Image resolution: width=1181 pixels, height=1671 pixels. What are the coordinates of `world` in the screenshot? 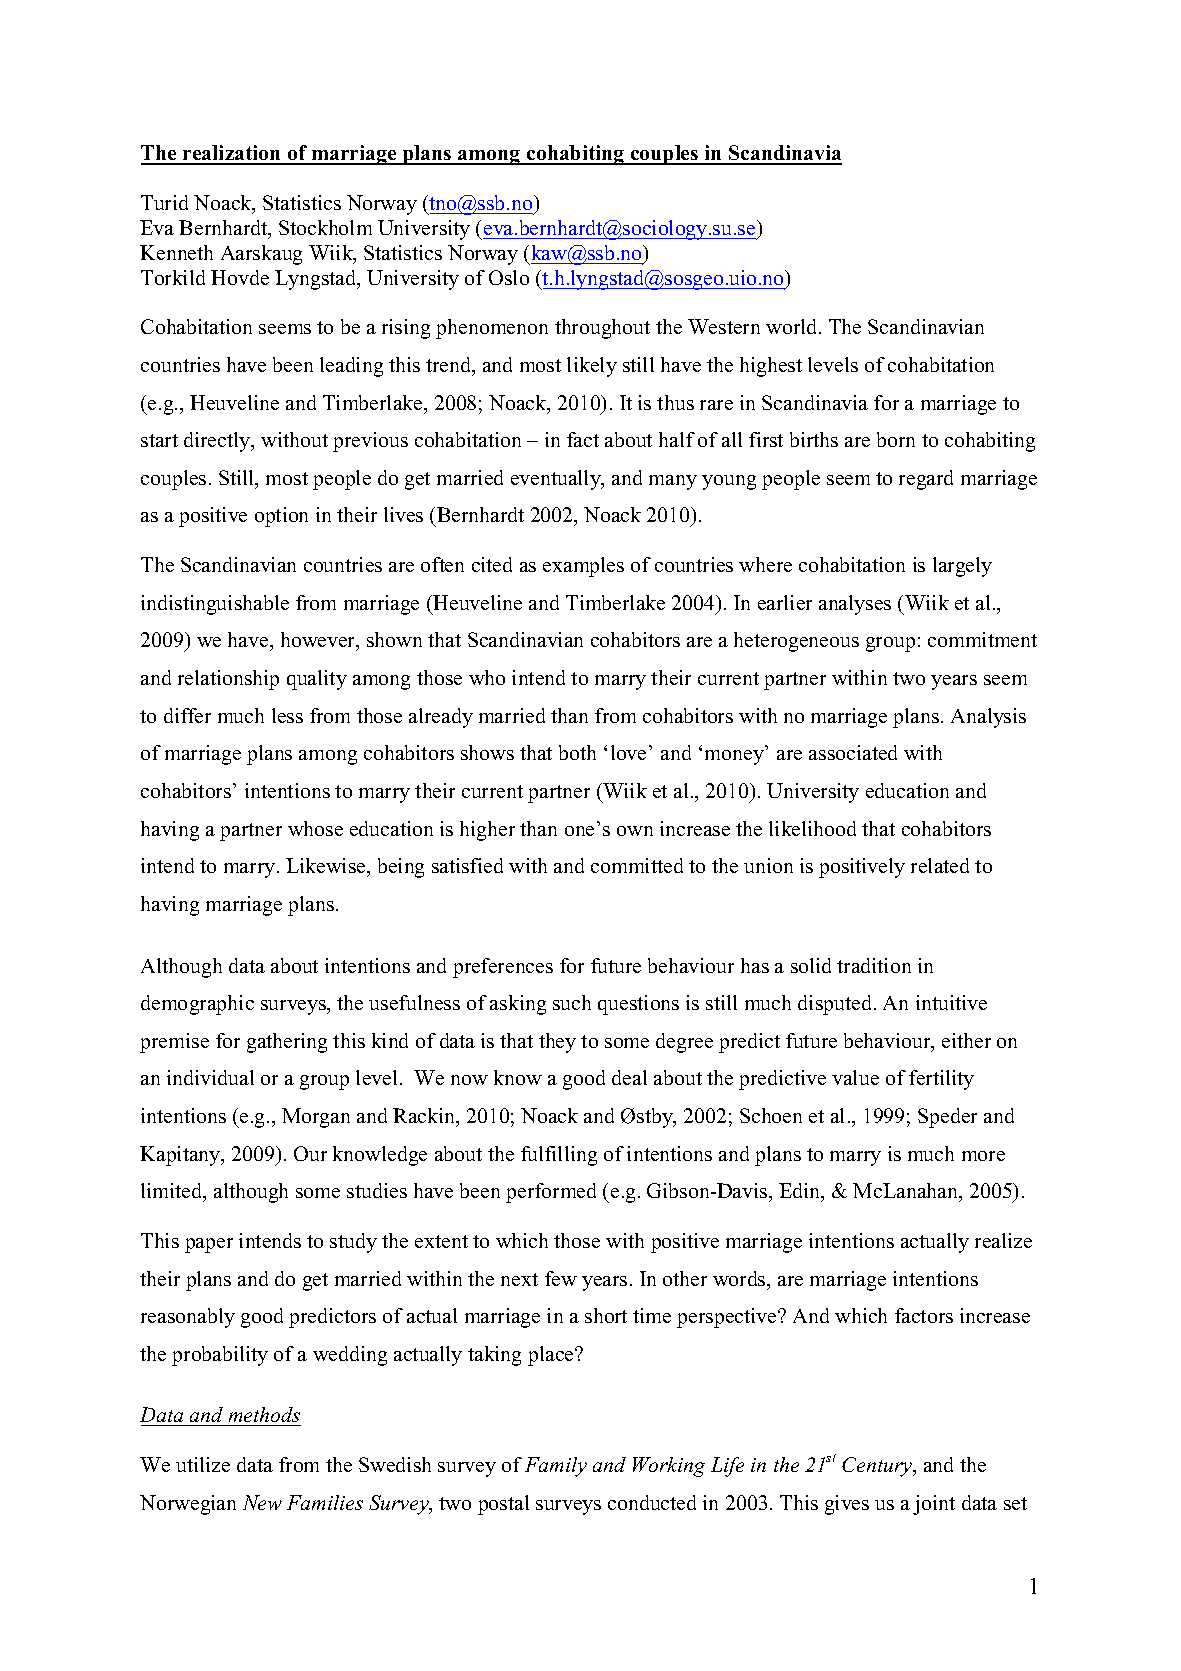 It's located at (793, 326).
